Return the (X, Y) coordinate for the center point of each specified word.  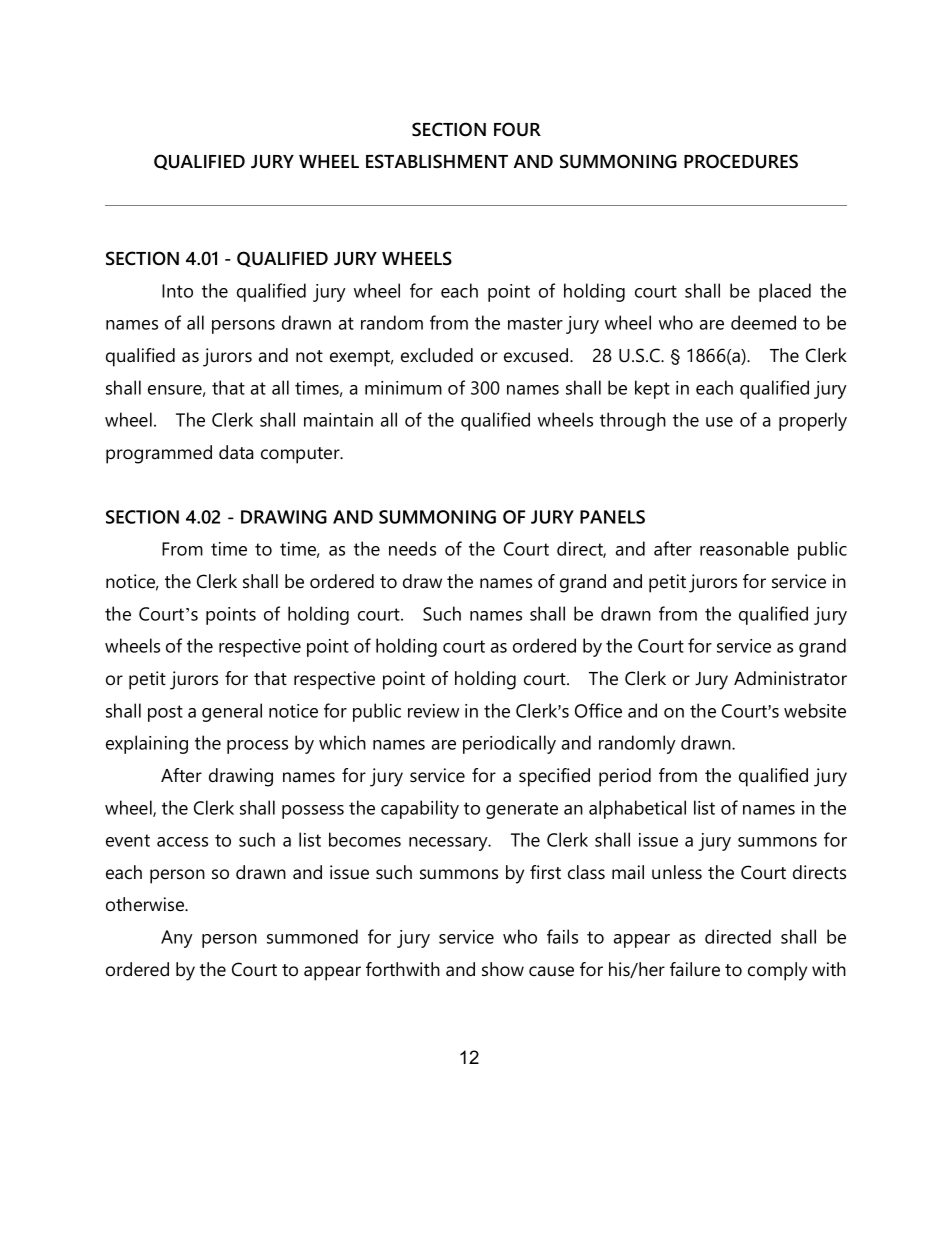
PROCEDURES (741, 161)
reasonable (744, 548)
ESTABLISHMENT (437, 161)
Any (177, 939)
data (236, 452)
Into (177, 291)
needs (412, 548)
